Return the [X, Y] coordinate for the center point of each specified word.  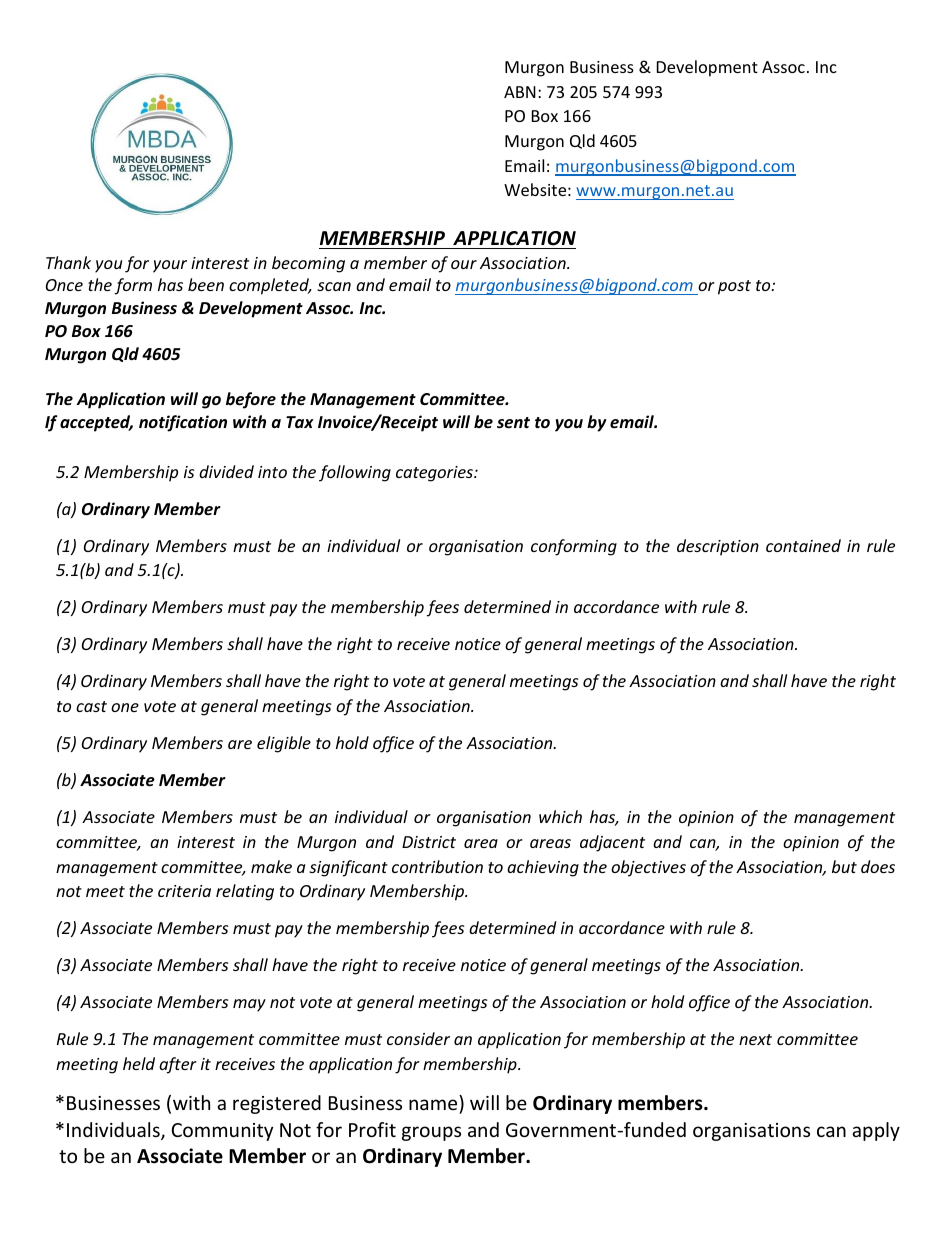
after [178, 1065]
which [560, 816]
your [170, 266]
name [433, 1104]
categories [435, 474]
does [878, 866]
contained [803, 545]
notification [183, 423]
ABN [520, 92]
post [734, 287]
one [125, 707]
